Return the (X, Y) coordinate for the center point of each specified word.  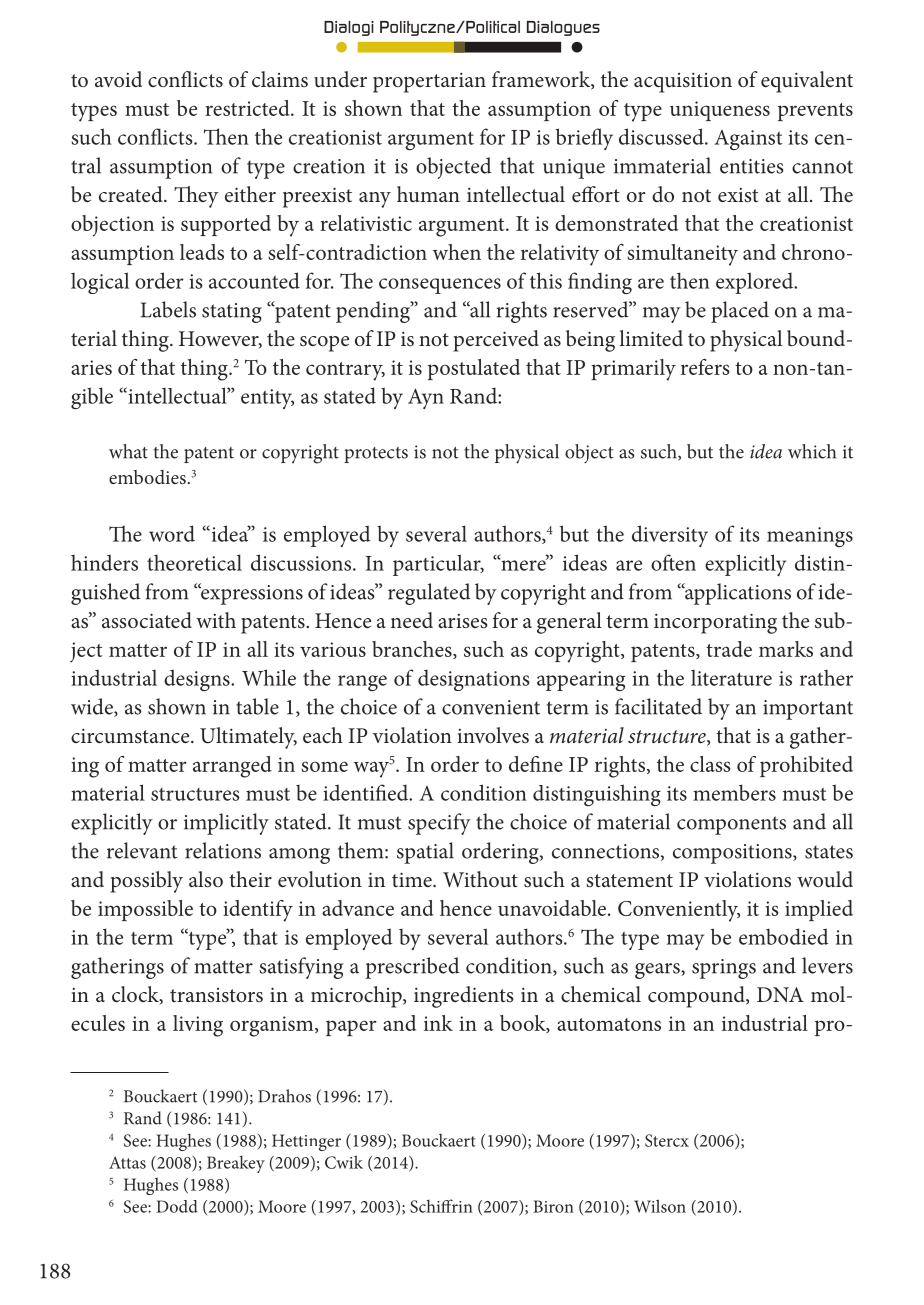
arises (463, 621)
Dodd (177, 1206)
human (428, 194)
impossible (145, 910)
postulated (474, 369)
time (413, 879)
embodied (783, 936)
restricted (248, 108)
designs (198, 680)
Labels (168, 309)
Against (748, 140)
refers (705, 367)
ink (438, 1023)
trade (729, 649)
